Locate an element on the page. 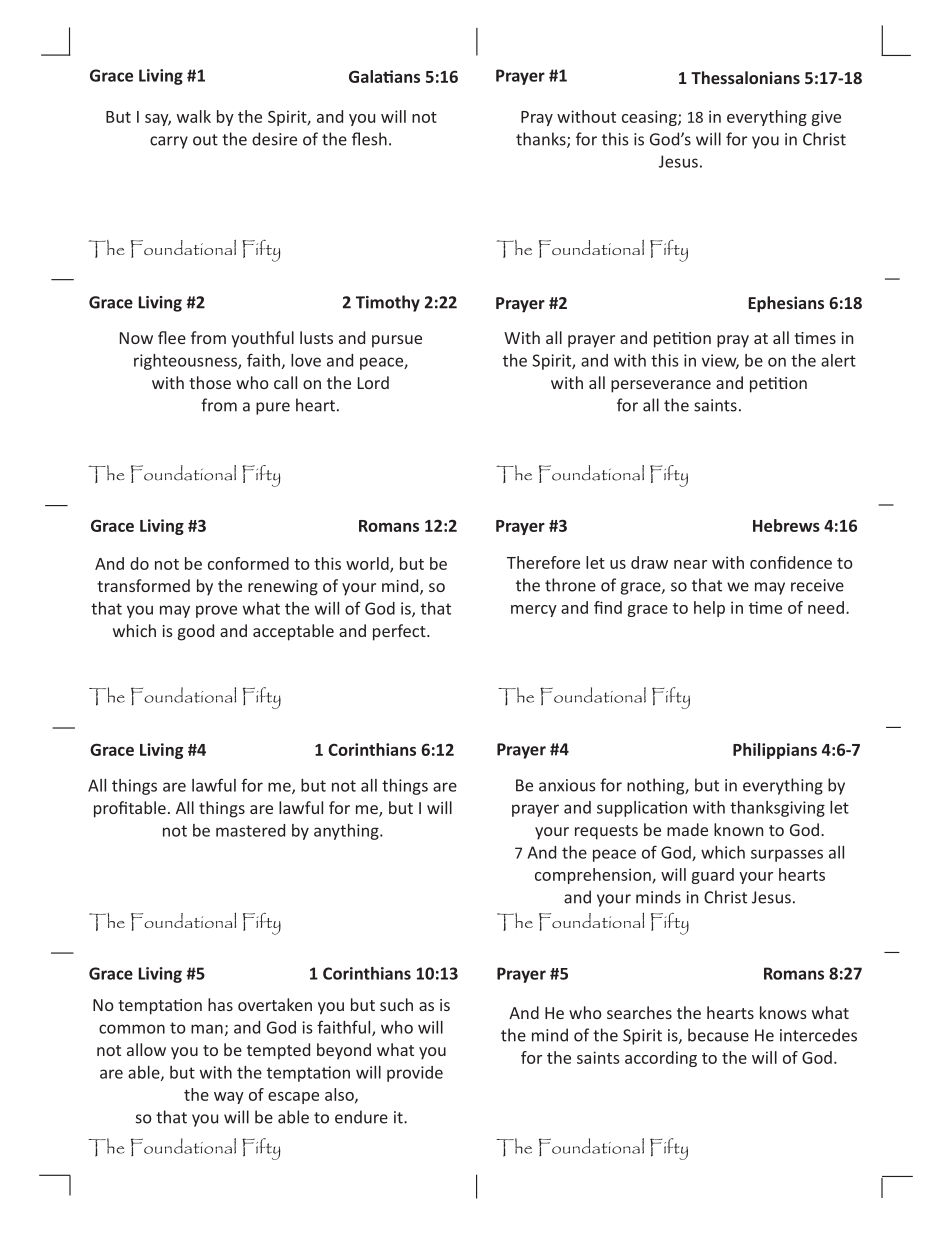 This image has width=952, height=1233. Galatians is located at coordinates (384, 76).
